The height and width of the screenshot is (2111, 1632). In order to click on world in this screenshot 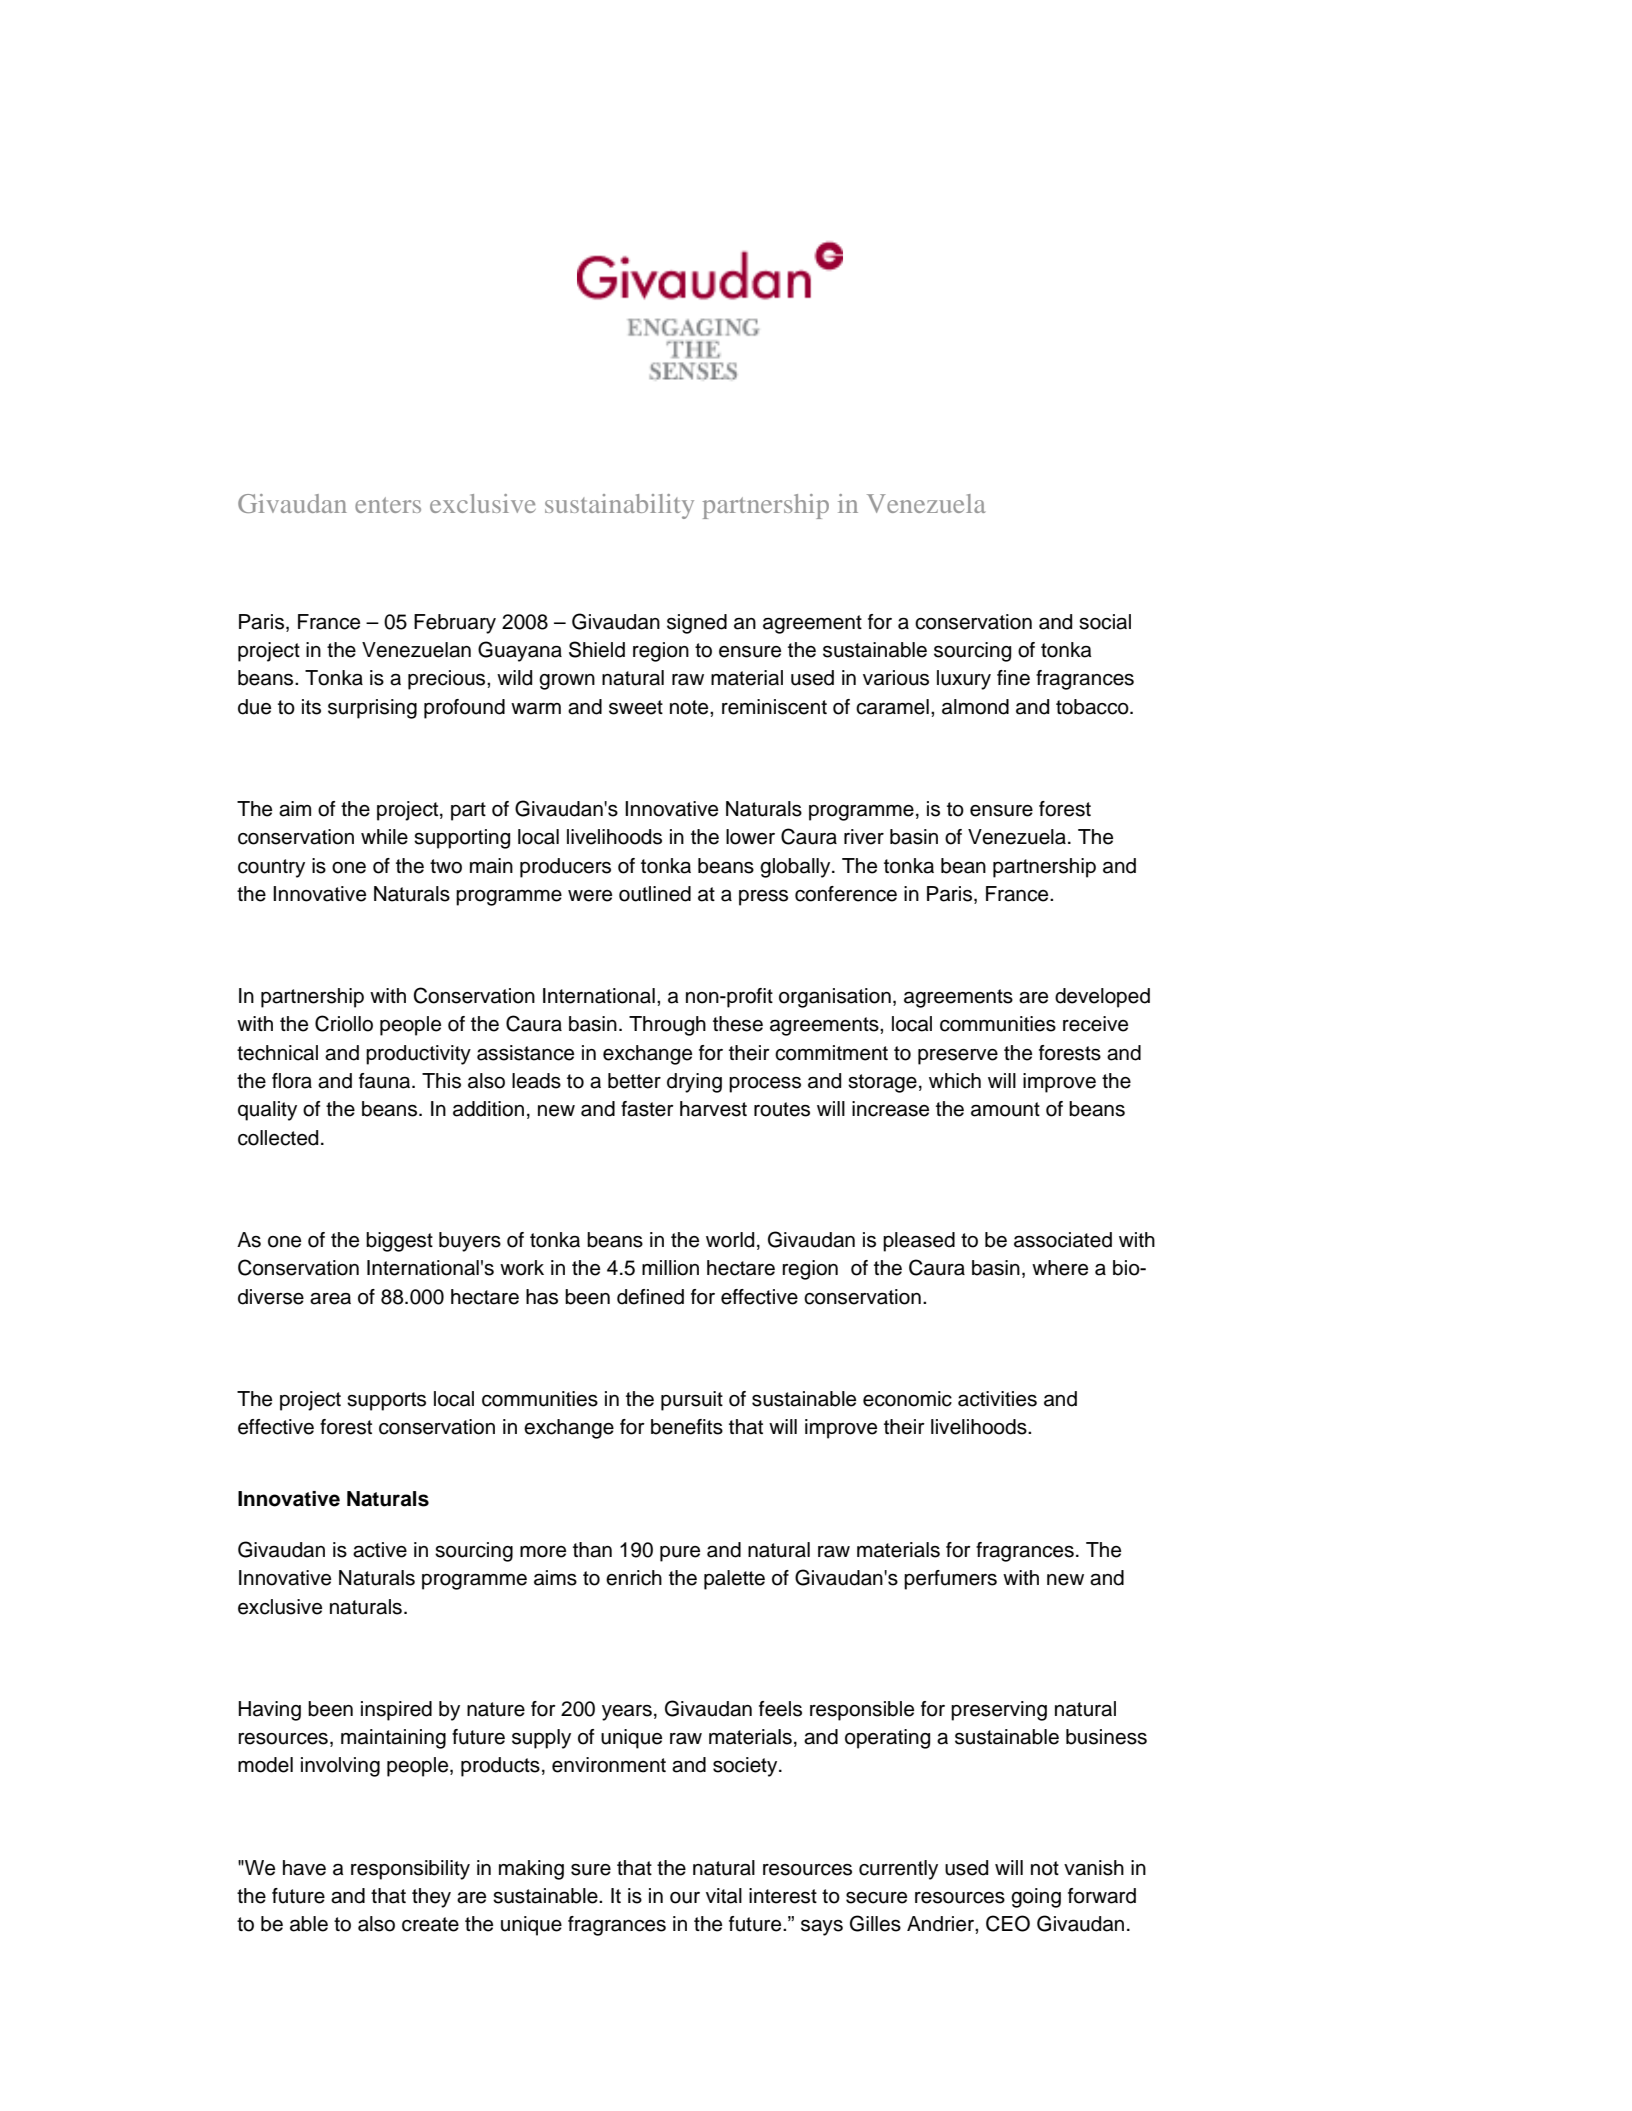, I will do `click(730, 1240)`.
